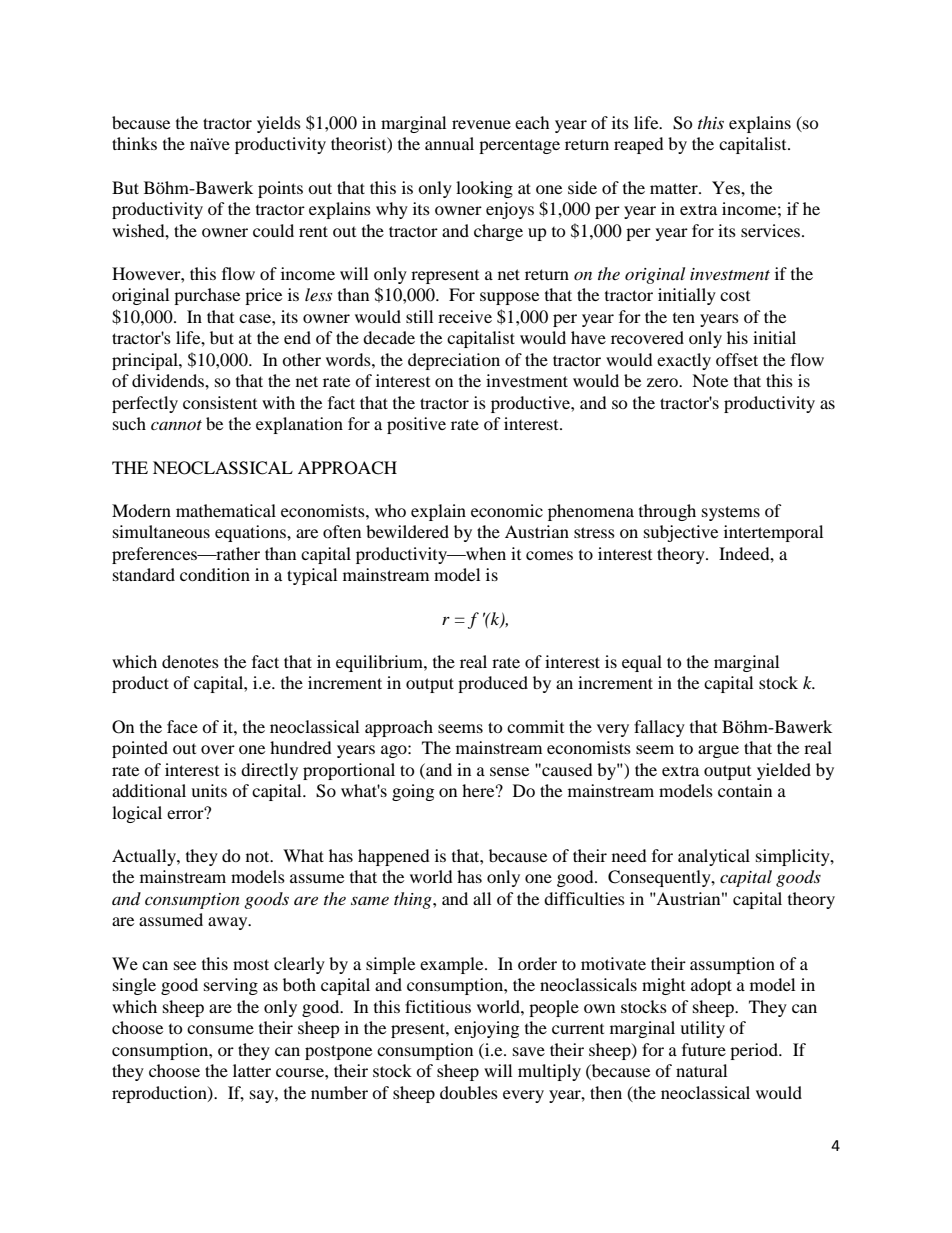 Image resolution: width=952 pixels, height=1233 pixels. What do you see at coordinates (718, 751) in the screenshot?
I see `argue` at bounding box center [718, 751].
